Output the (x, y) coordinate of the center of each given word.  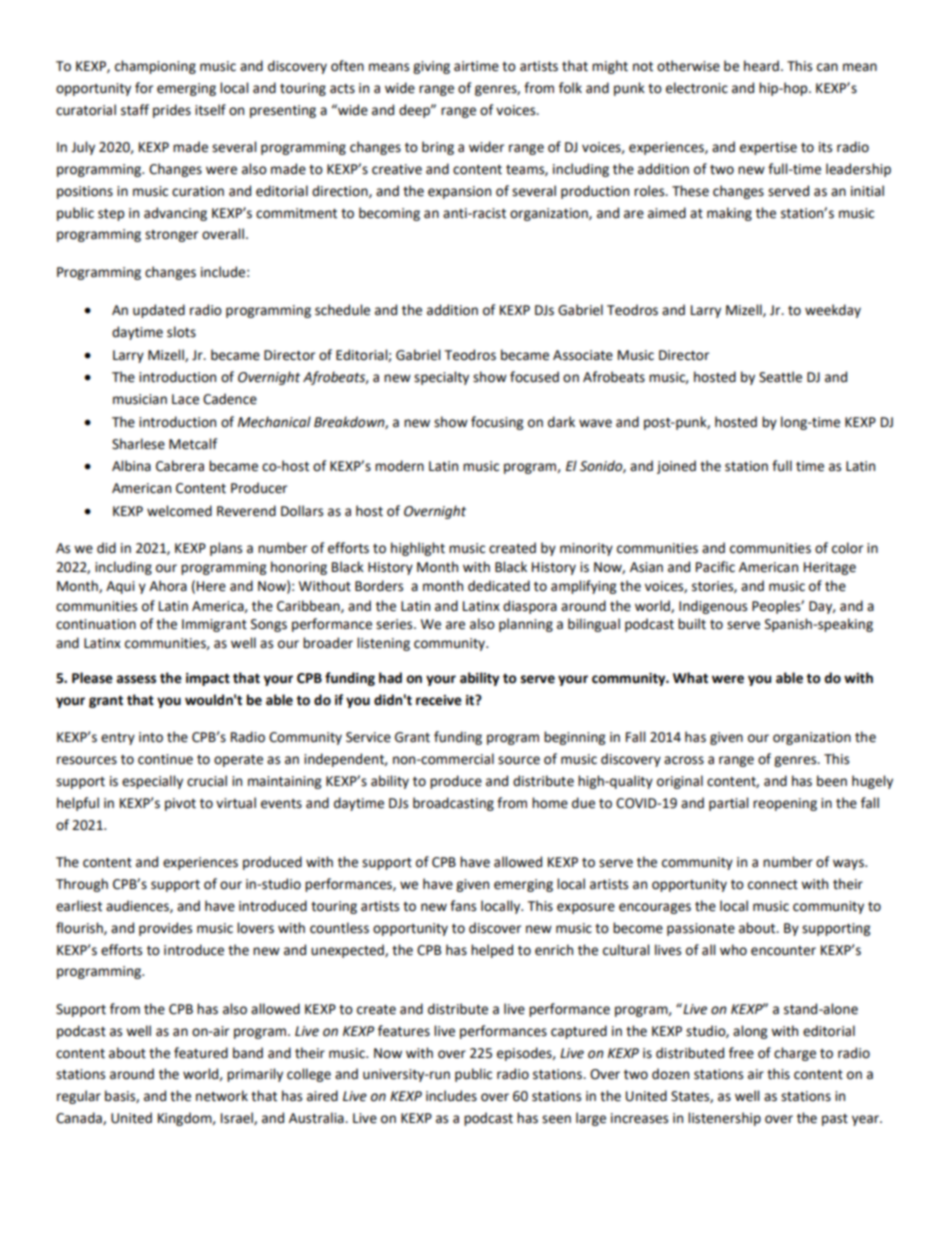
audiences (138, 906)
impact (208, 679)
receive (439, 700)
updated (159, 311)
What (690, 678)
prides (172, 111)
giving (431, 67)
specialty (441, 378)
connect (773, 885)
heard (761, 66)
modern (399, 466)
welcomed (179, 511)
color (847, 548)
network (222, 1096)
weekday (833, 311)
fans (463, 906)
